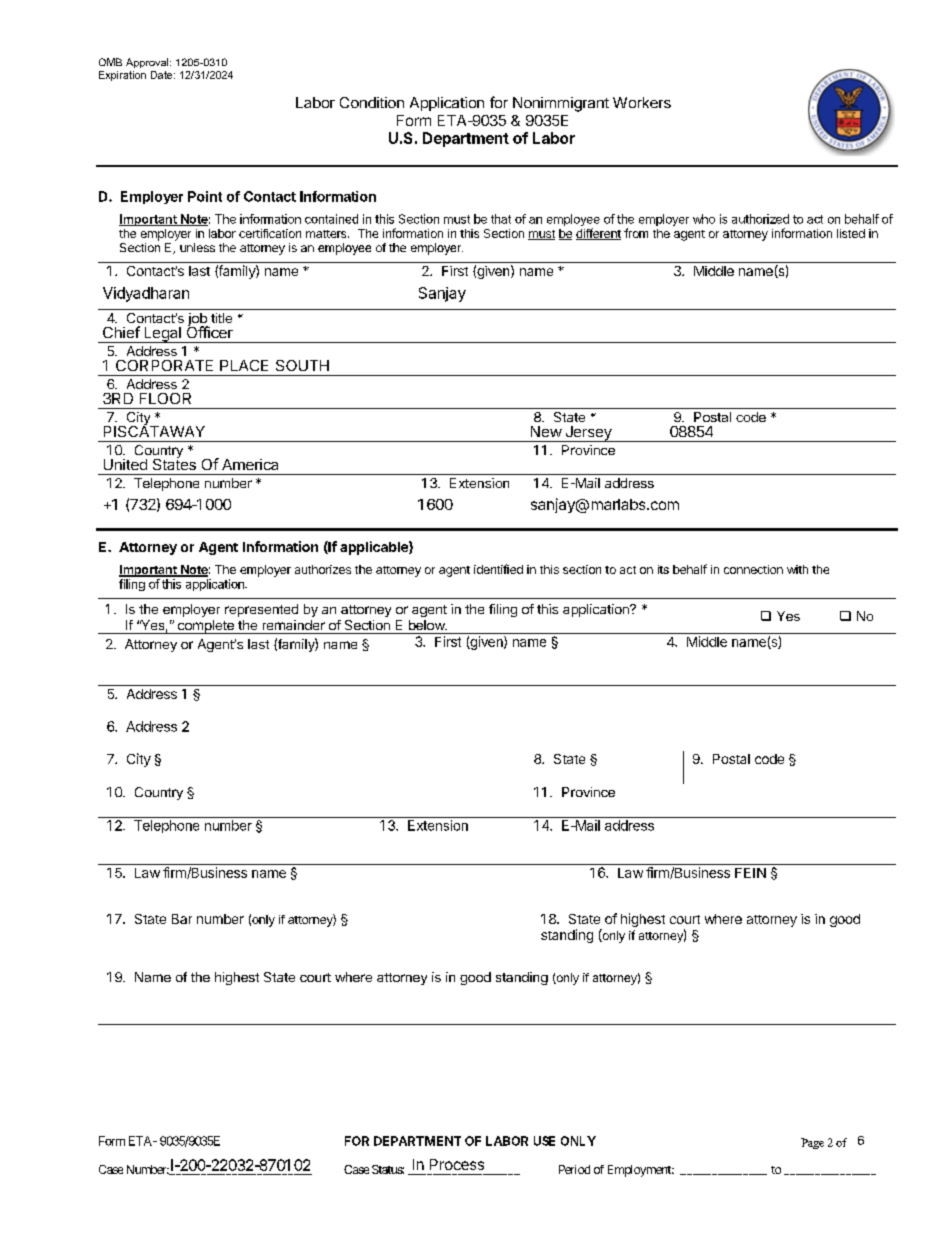  What do you see at coordinates (148, 63) in the document?
I see `Approval` at bounding box center [148, 63].
